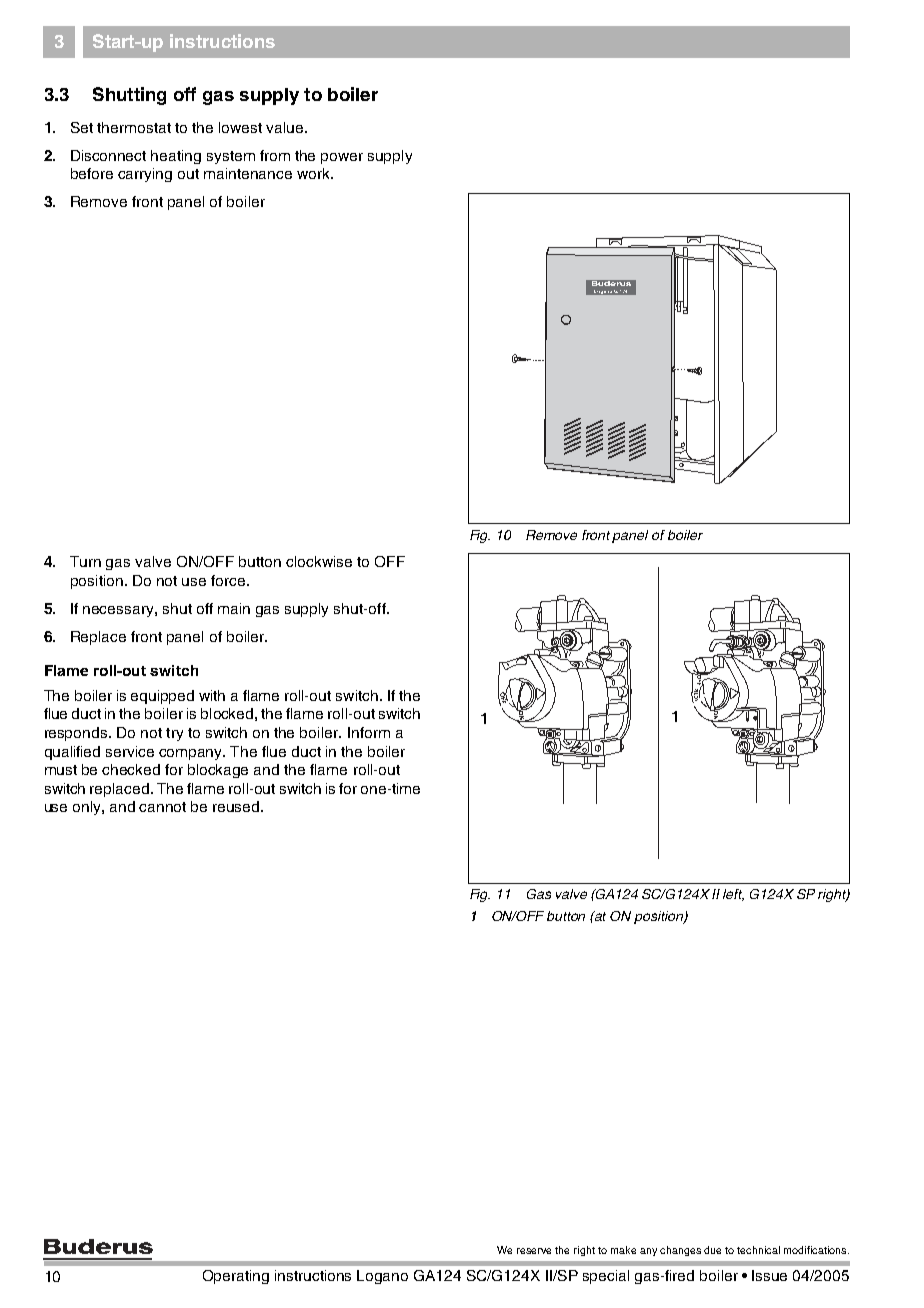  What do you see at coordinates (342, 158) in the screenshot?
I see `power` at bounding box center [342, 158].
